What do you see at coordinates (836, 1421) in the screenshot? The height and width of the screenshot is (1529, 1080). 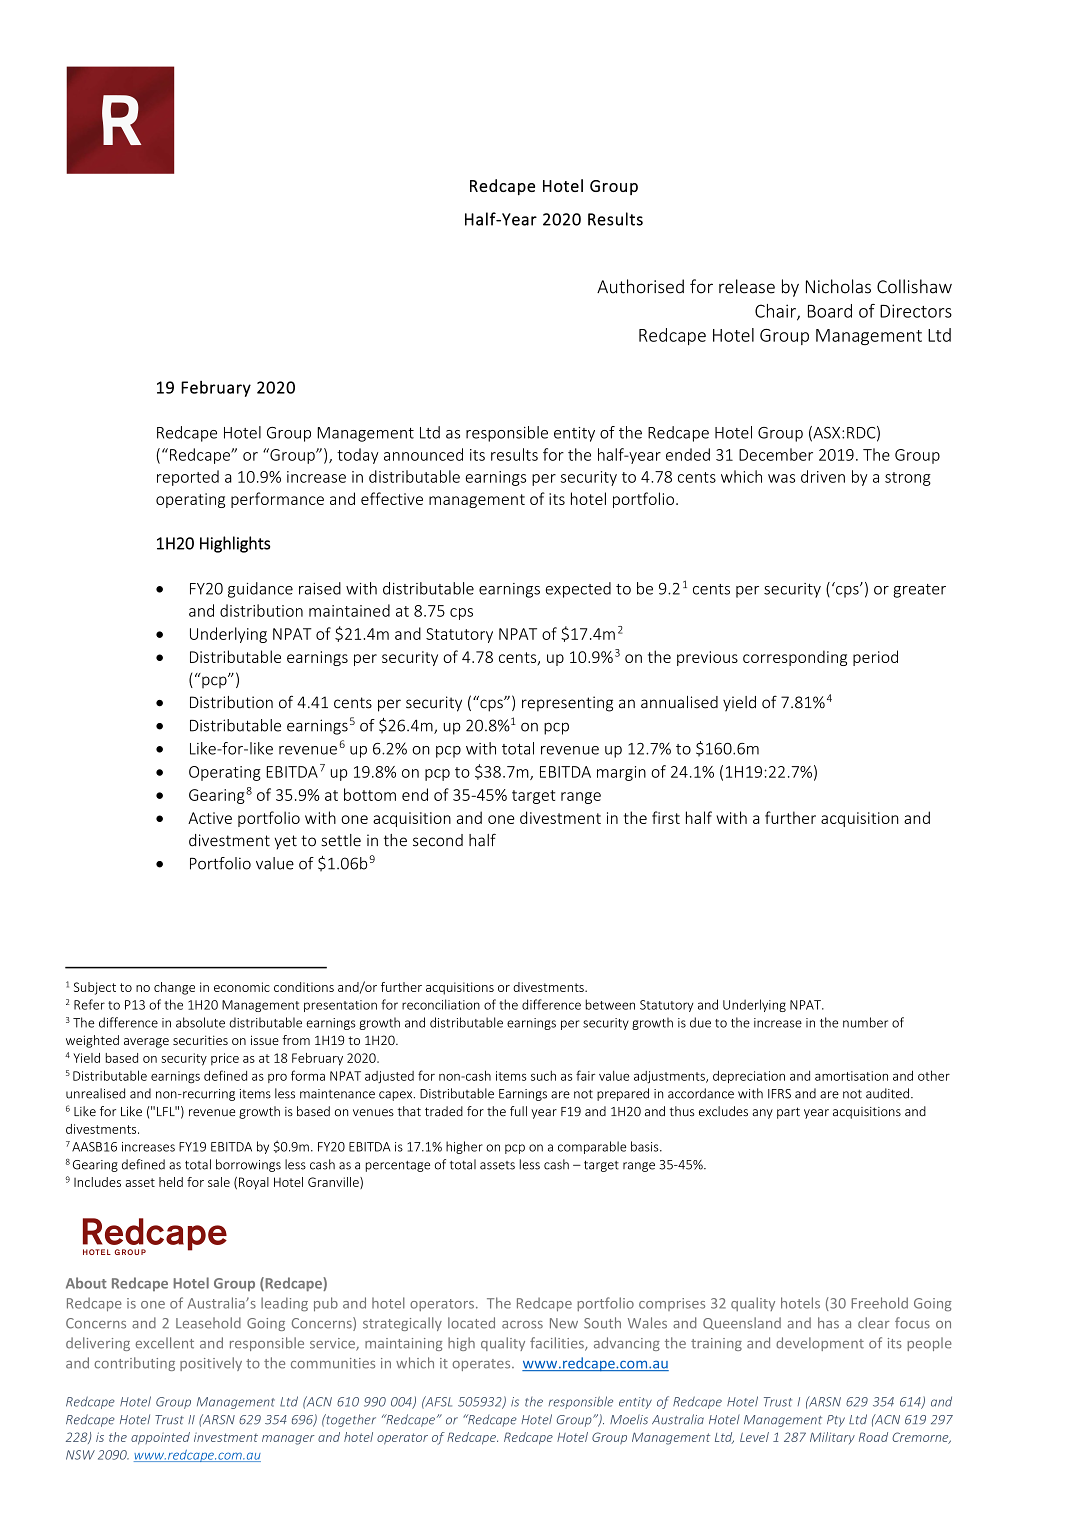 I see `Pty` at bounding box center [836, 1421].
